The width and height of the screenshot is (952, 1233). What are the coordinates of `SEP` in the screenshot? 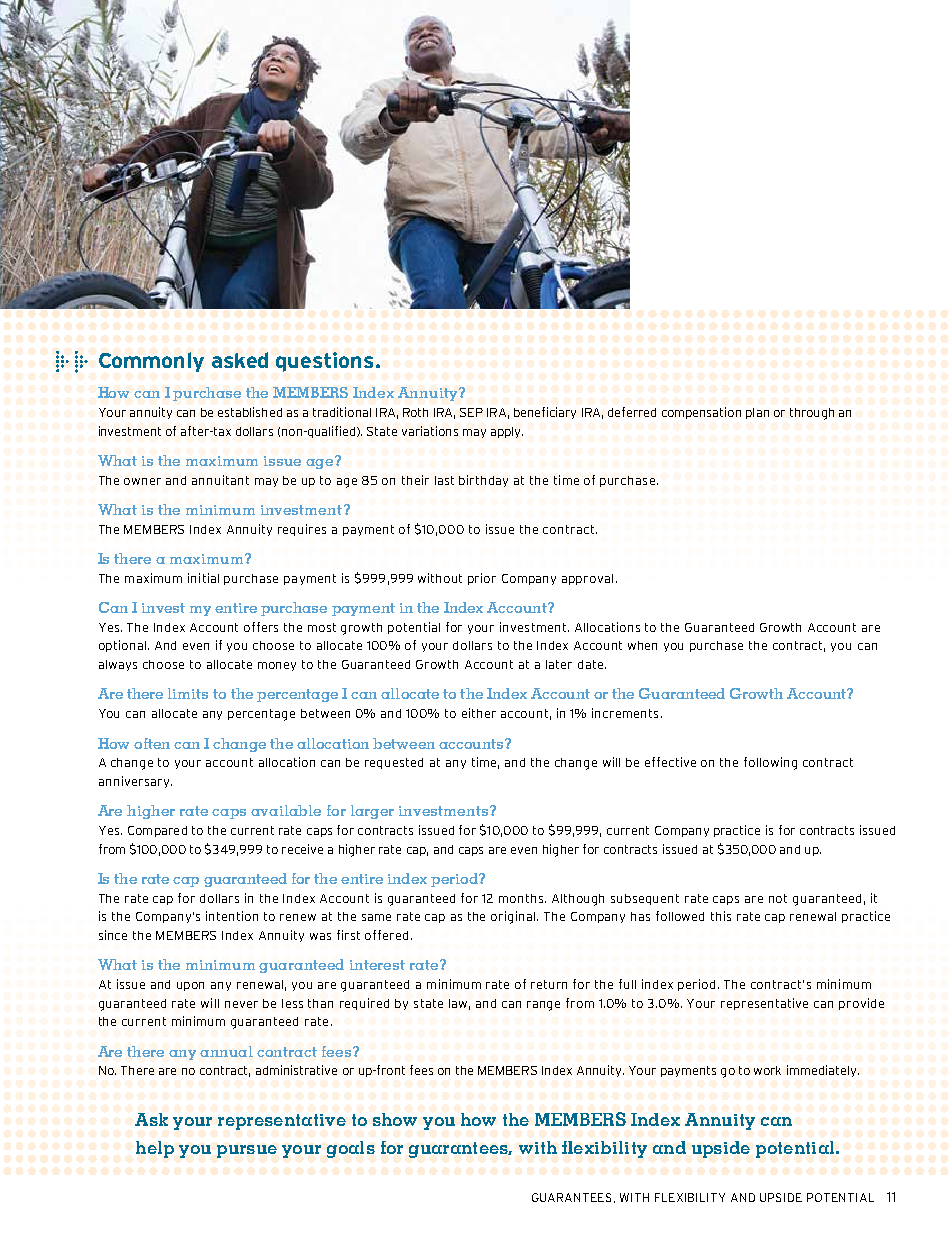 It's located at (471, 412).
